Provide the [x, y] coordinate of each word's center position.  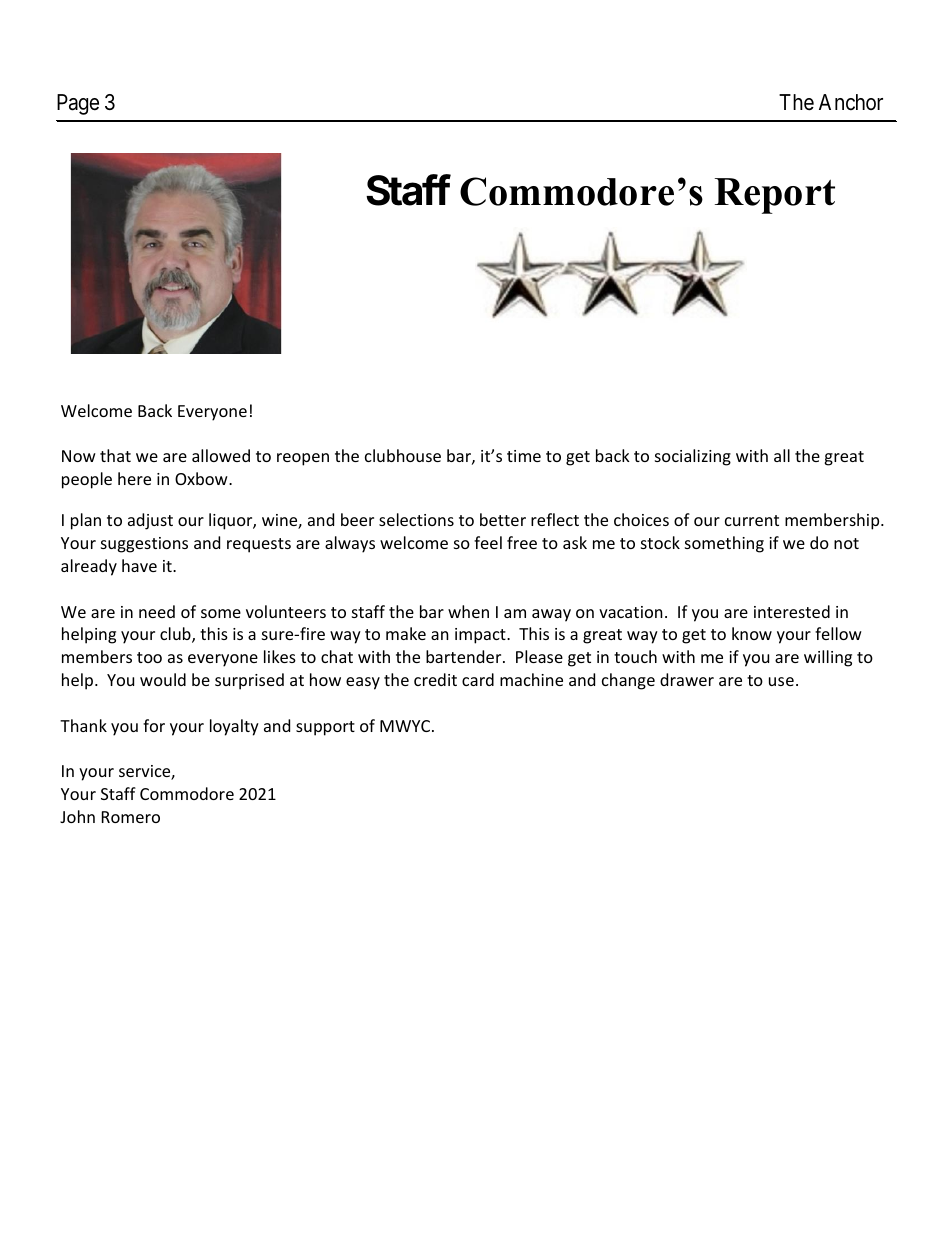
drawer [687, 679]
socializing [693, 457]
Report [775, 196]
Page [78, 104]
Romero [131, 817]
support [325, 728]
